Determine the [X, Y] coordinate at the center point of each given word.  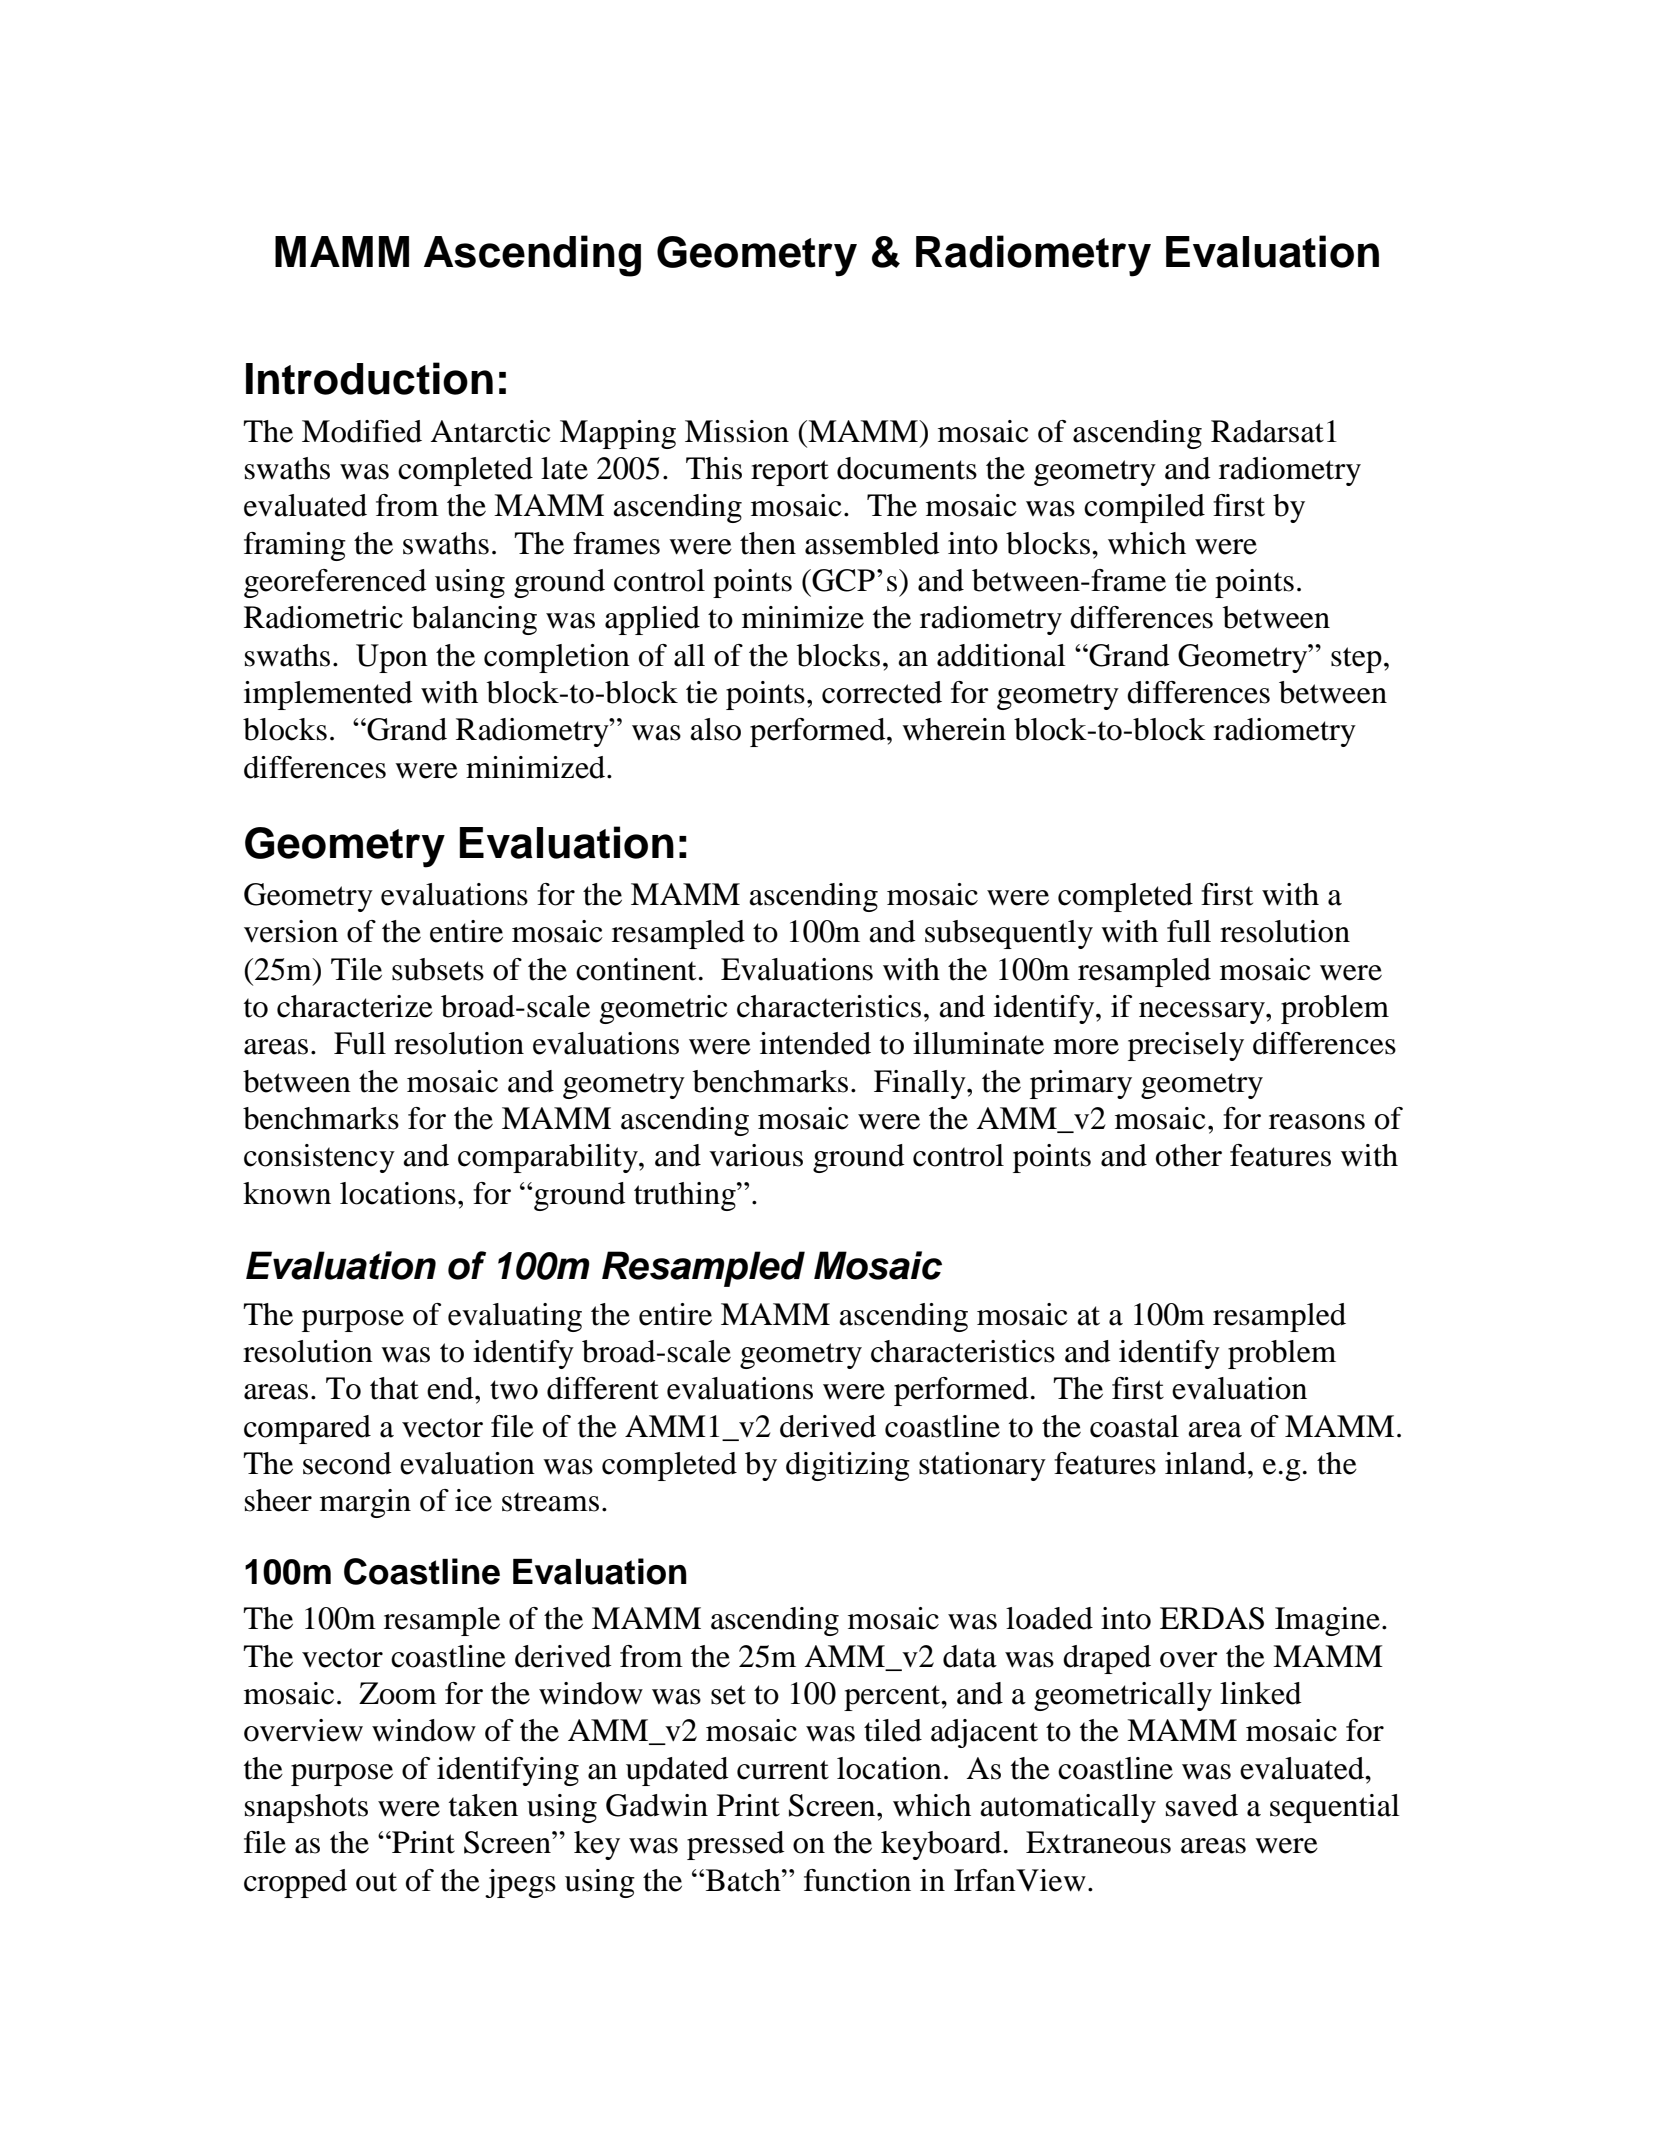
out [376, 1882]
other [1189, 1155]
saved [1202, 1805]
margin [365, 1503]
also [715, 729]
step [1356, 660]
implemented [328, 695]
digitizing [848, 1466]
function [857, 1880]
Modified [362, 431]
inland [1207, 1463]
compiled [1144, 508]
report [790, 473]
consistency [319, 1158]
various [756, 1155]
